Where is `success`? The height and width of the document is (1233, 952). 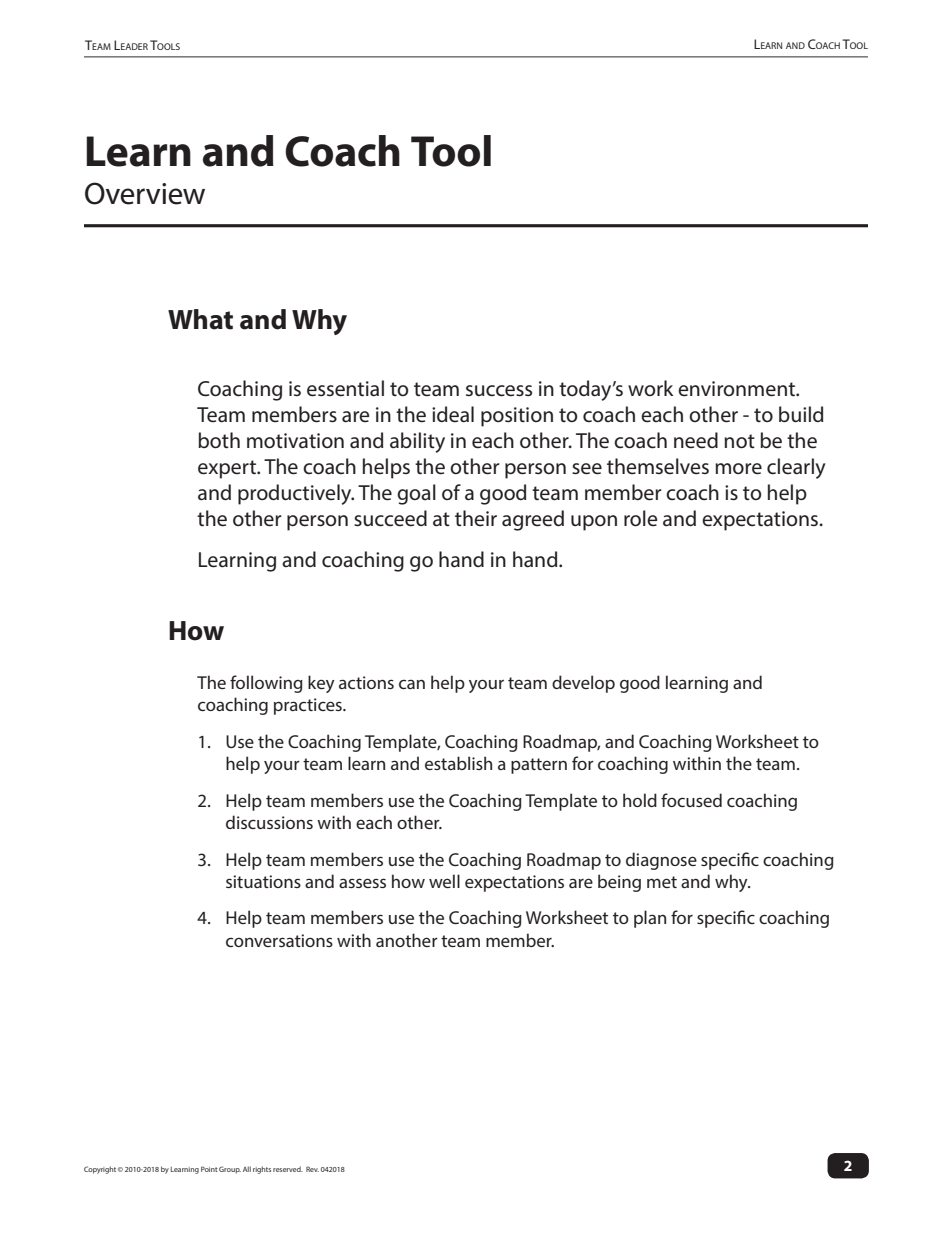
success is located at coordinates (499, 391).
